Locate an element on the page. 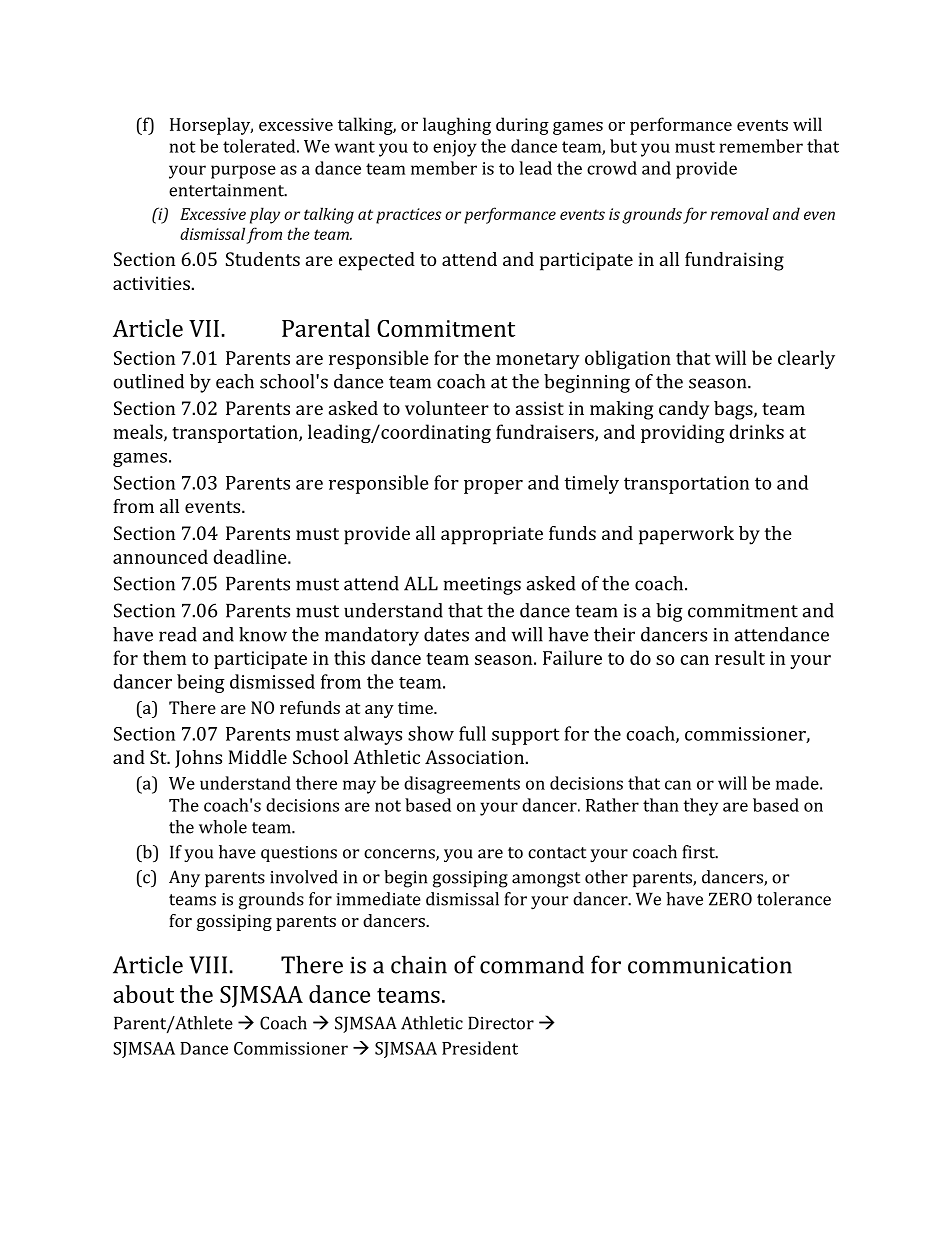 The height and width of the document is (1233, 952). Johns is located at coordinates (198, 759).
